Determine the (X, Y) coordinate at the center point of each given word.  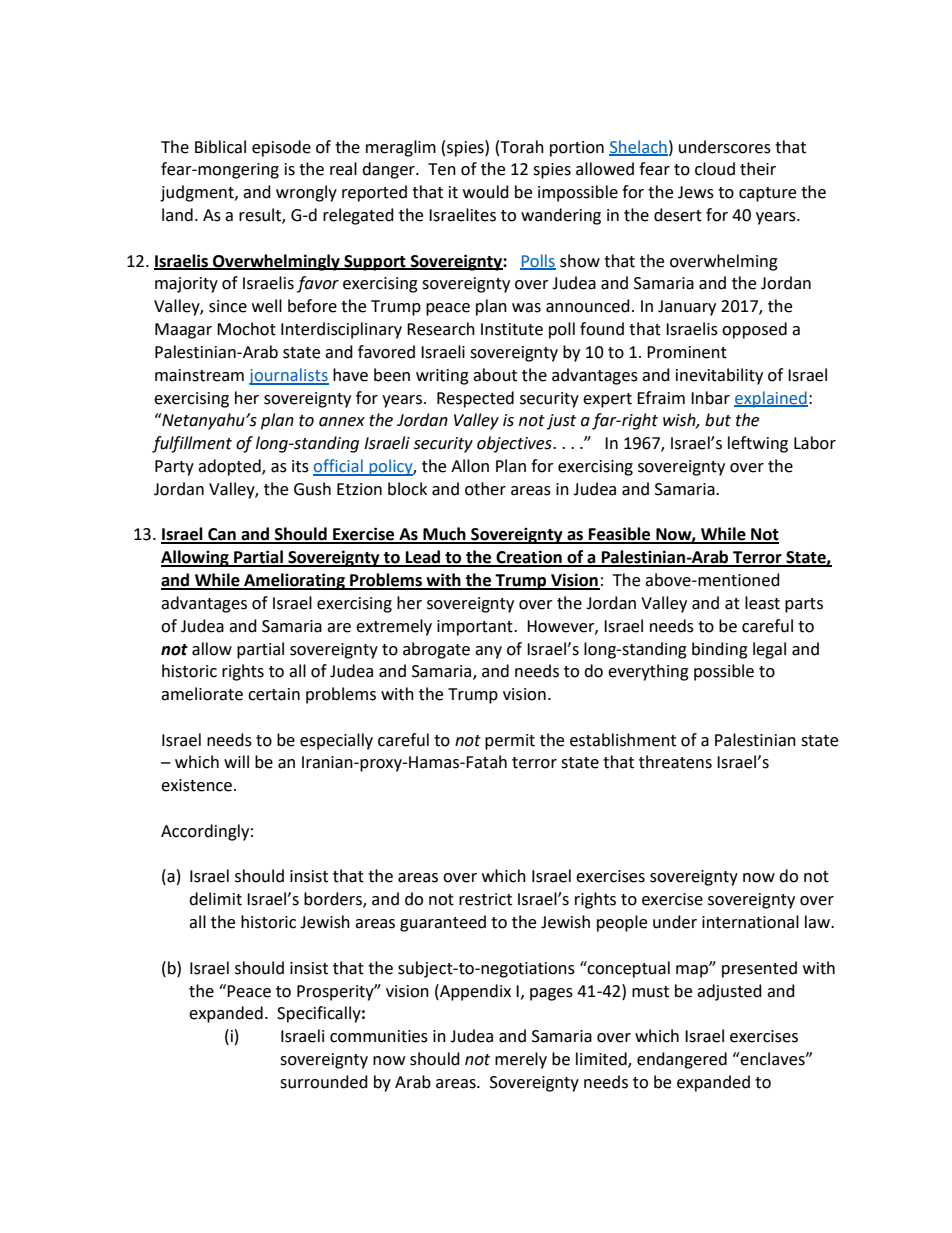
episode (281, 148)
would (486, 192)
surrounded (324, 1082)
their (758, 169)
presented (759, 969)
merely (521, 1060)
